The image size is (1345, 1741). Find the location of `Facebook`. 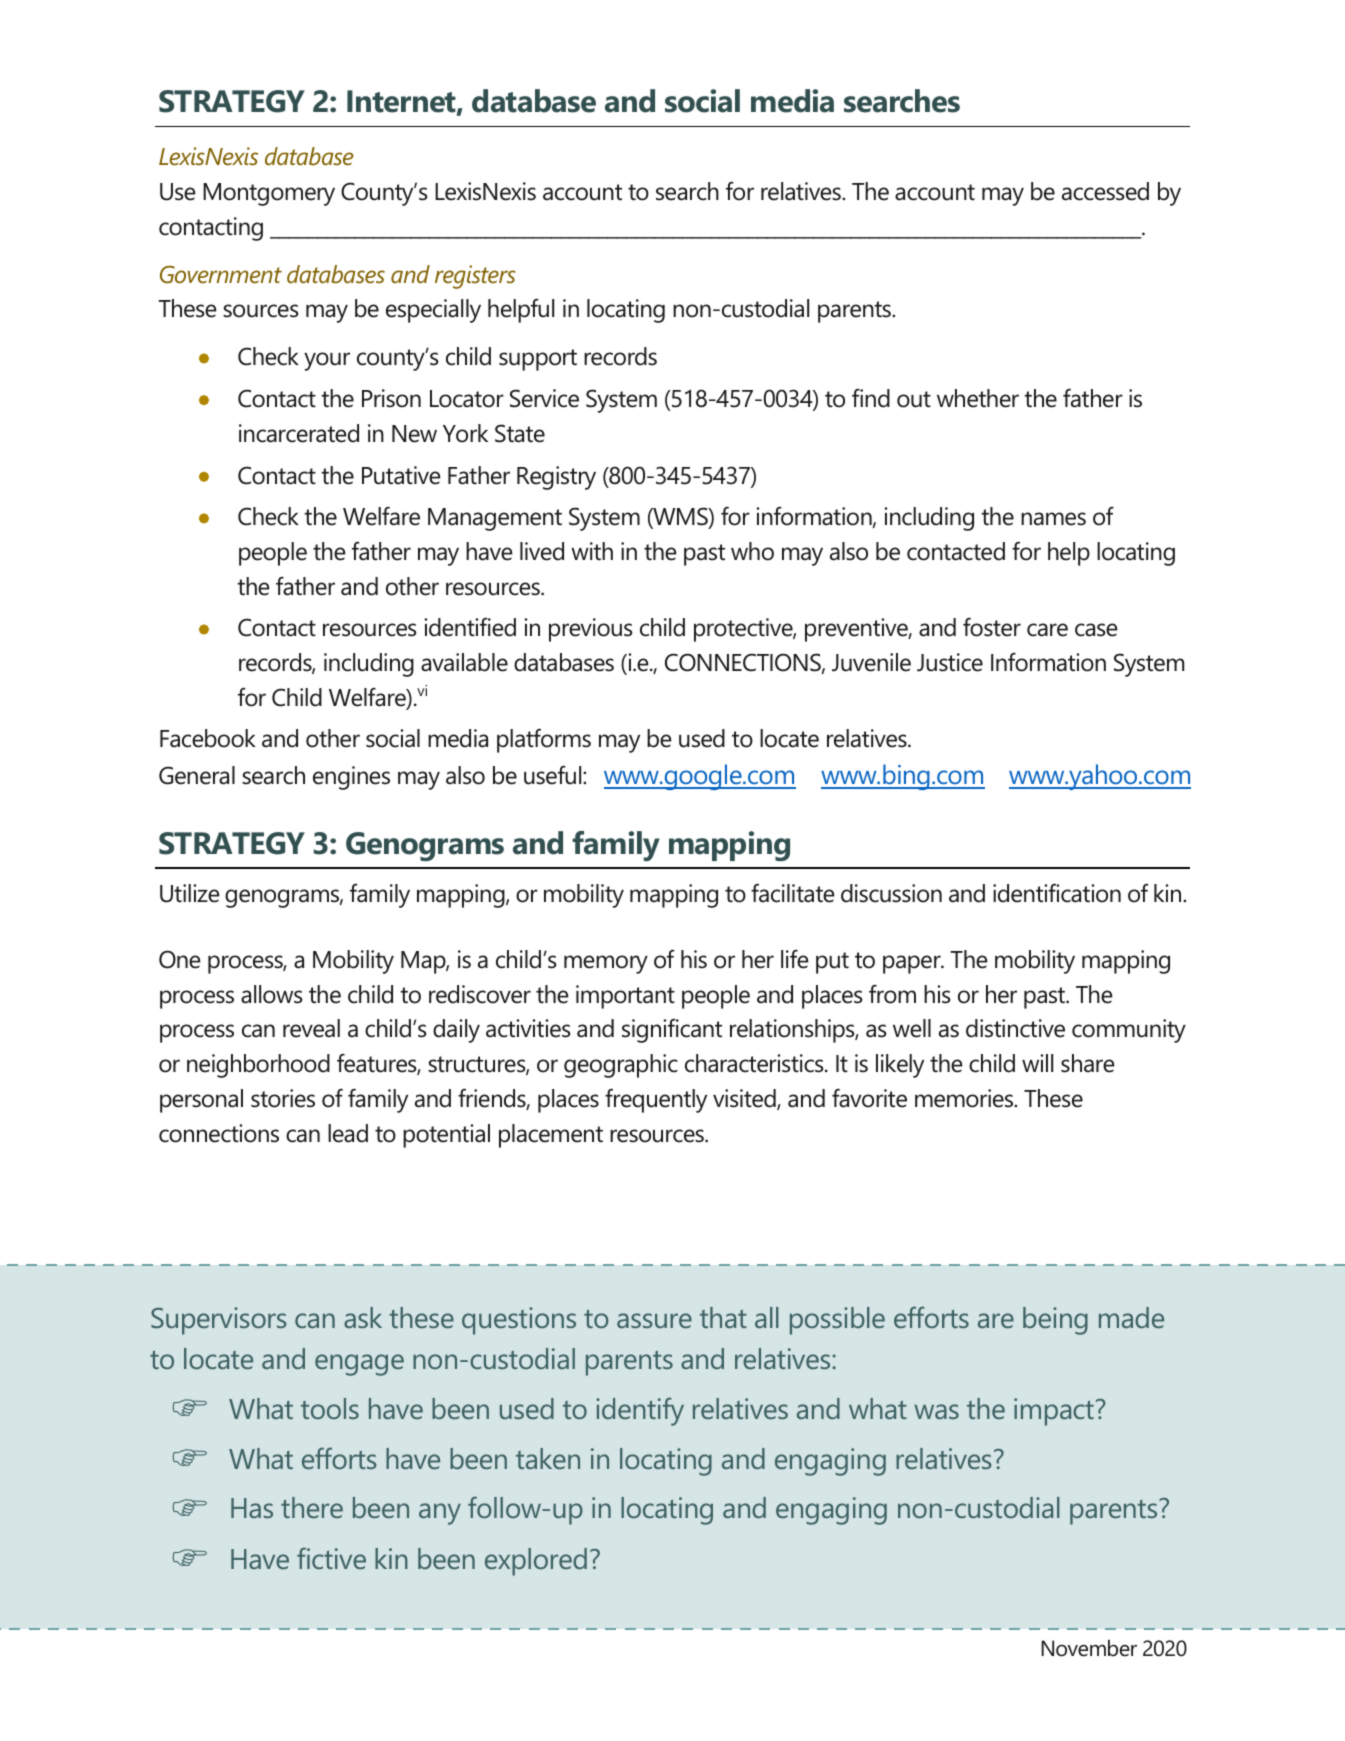

Facebook is located at coordinates (208, 738).
